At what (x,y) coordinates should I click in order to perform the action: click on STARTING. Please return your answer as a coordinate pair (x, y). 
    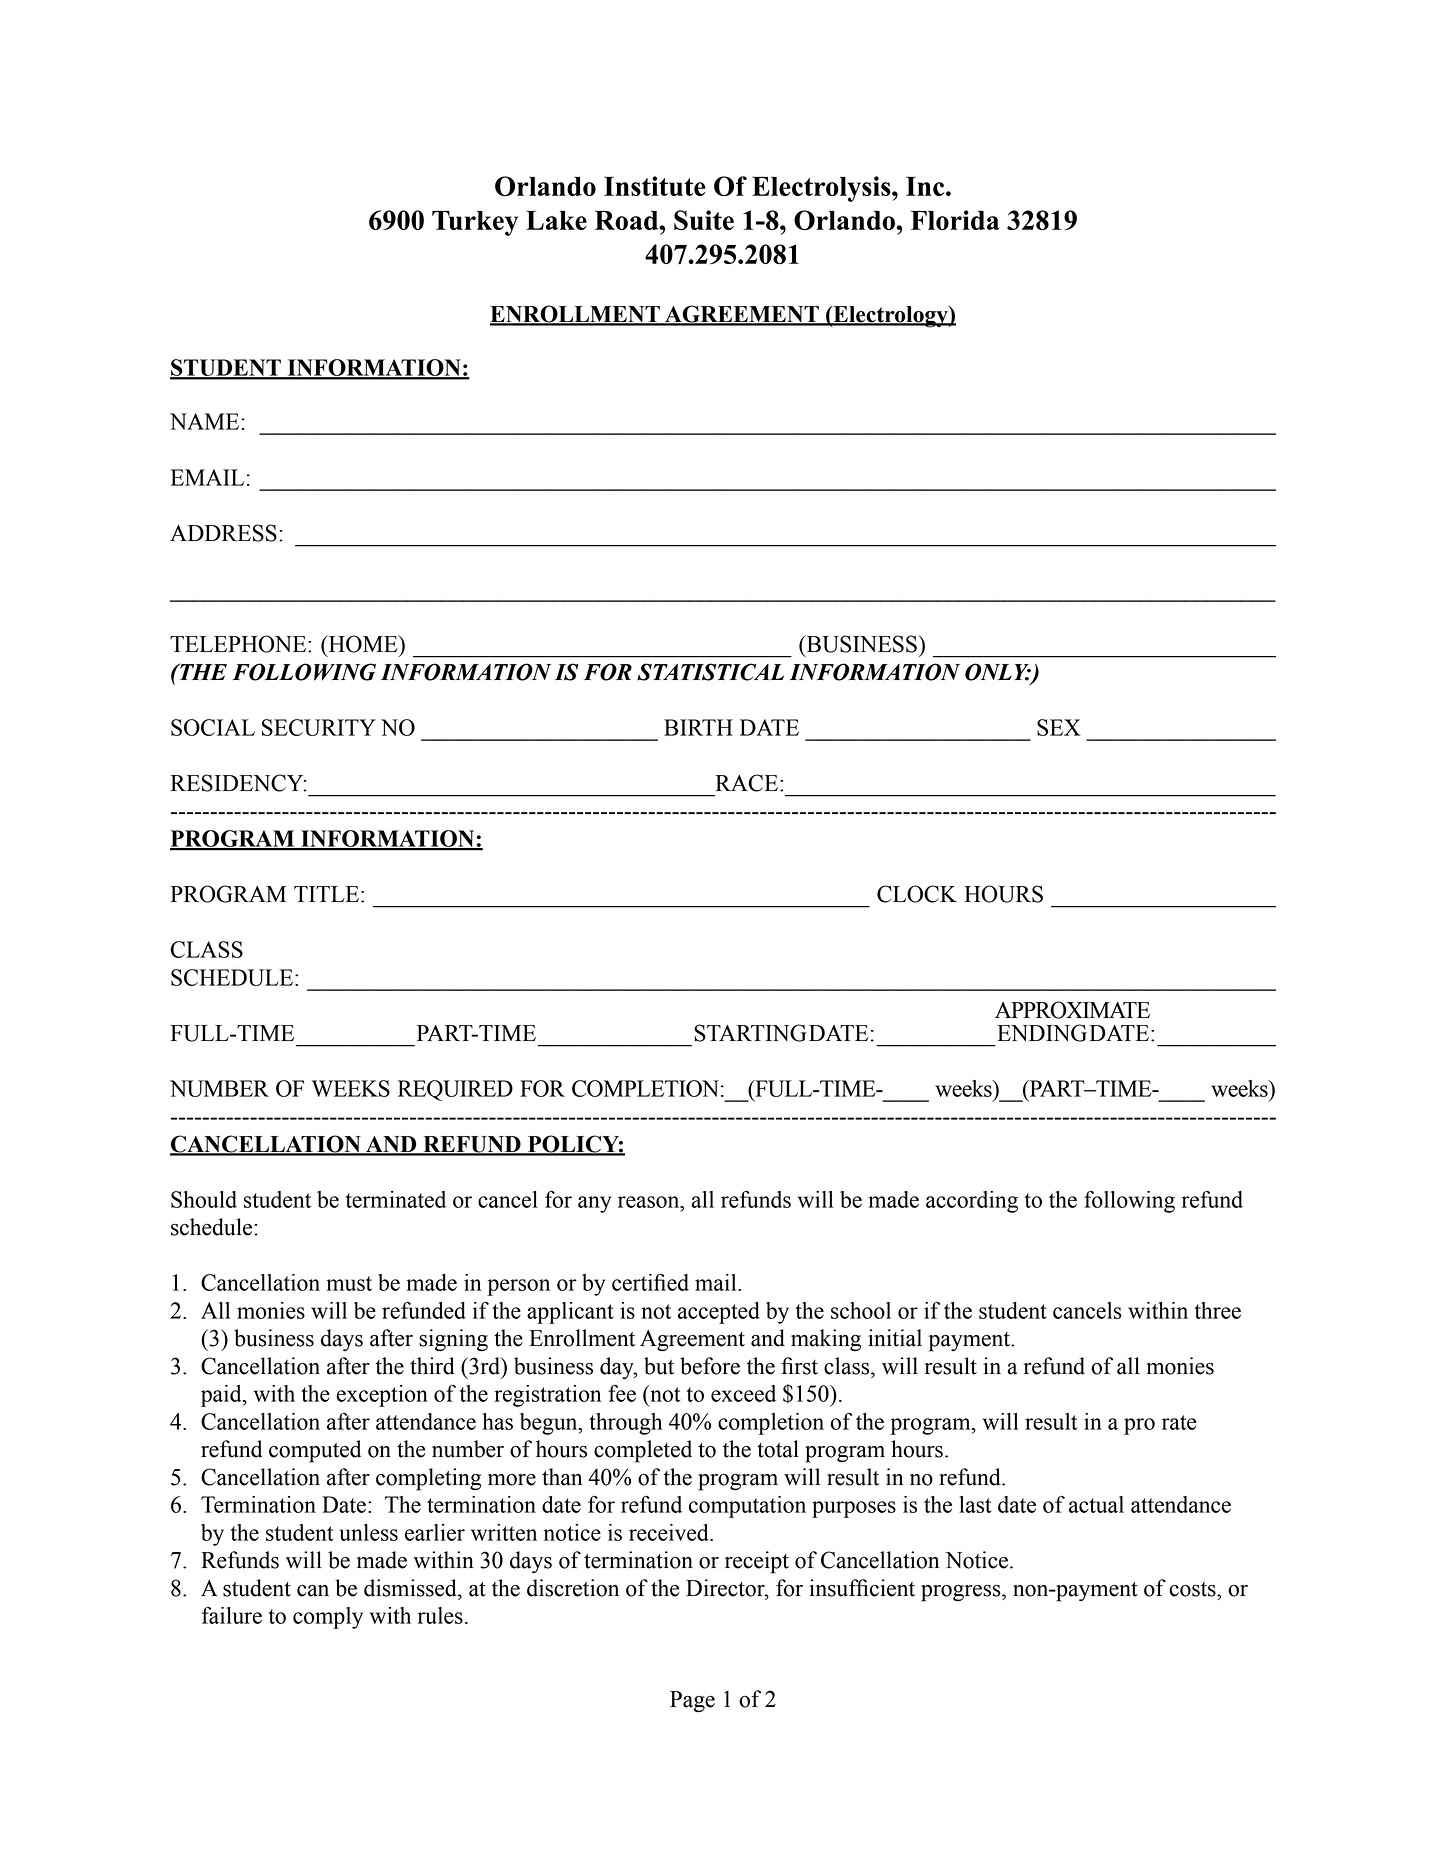
    Looking at the image, I should click on (750, 1033).
